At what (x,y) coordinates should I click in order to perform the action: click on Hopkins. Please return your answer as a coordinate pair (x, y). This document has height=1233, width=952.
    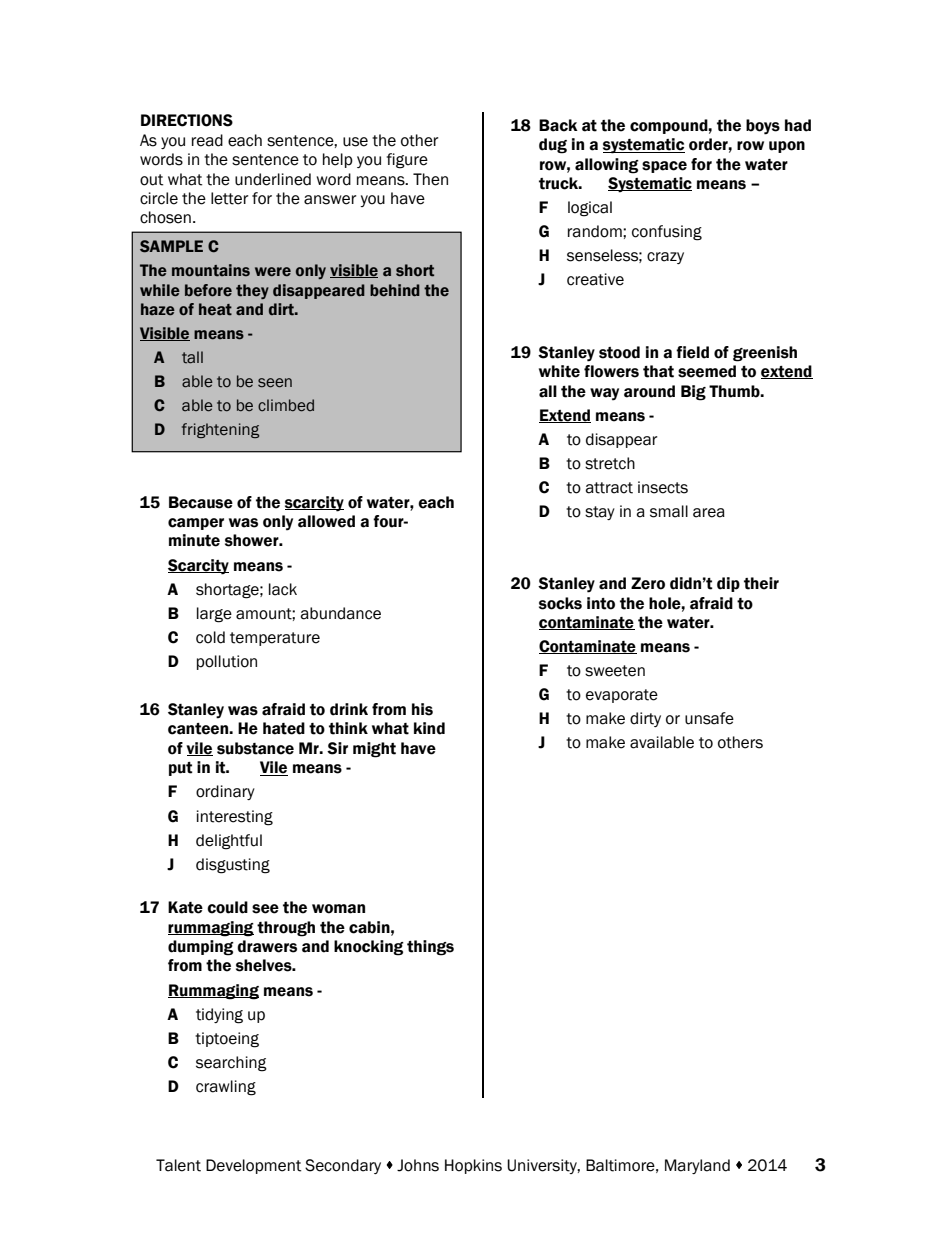
    Looking at the image, I should click on (473, 1166).
